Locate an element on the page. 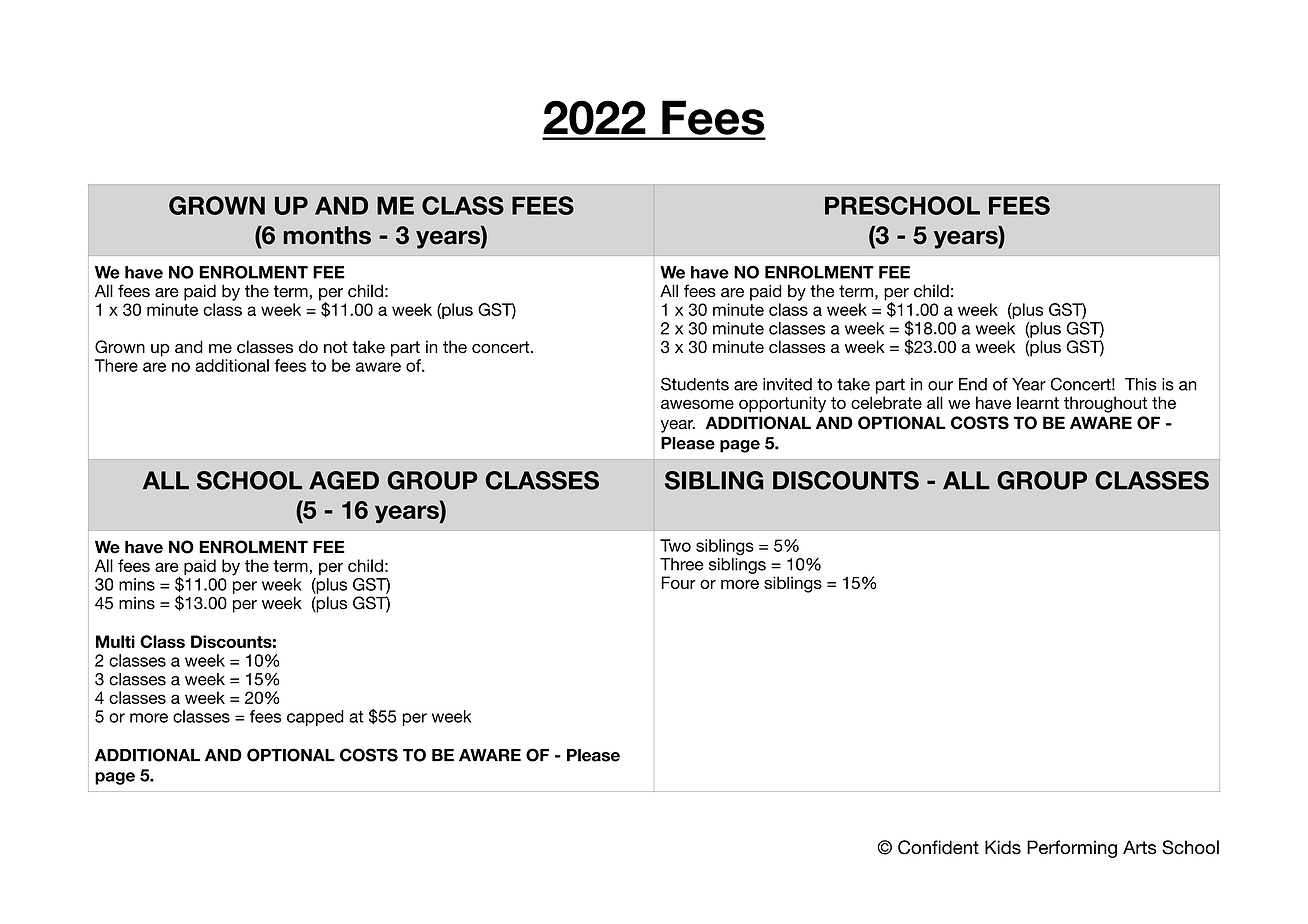  Kids is located at coordinates (1003, 847).
